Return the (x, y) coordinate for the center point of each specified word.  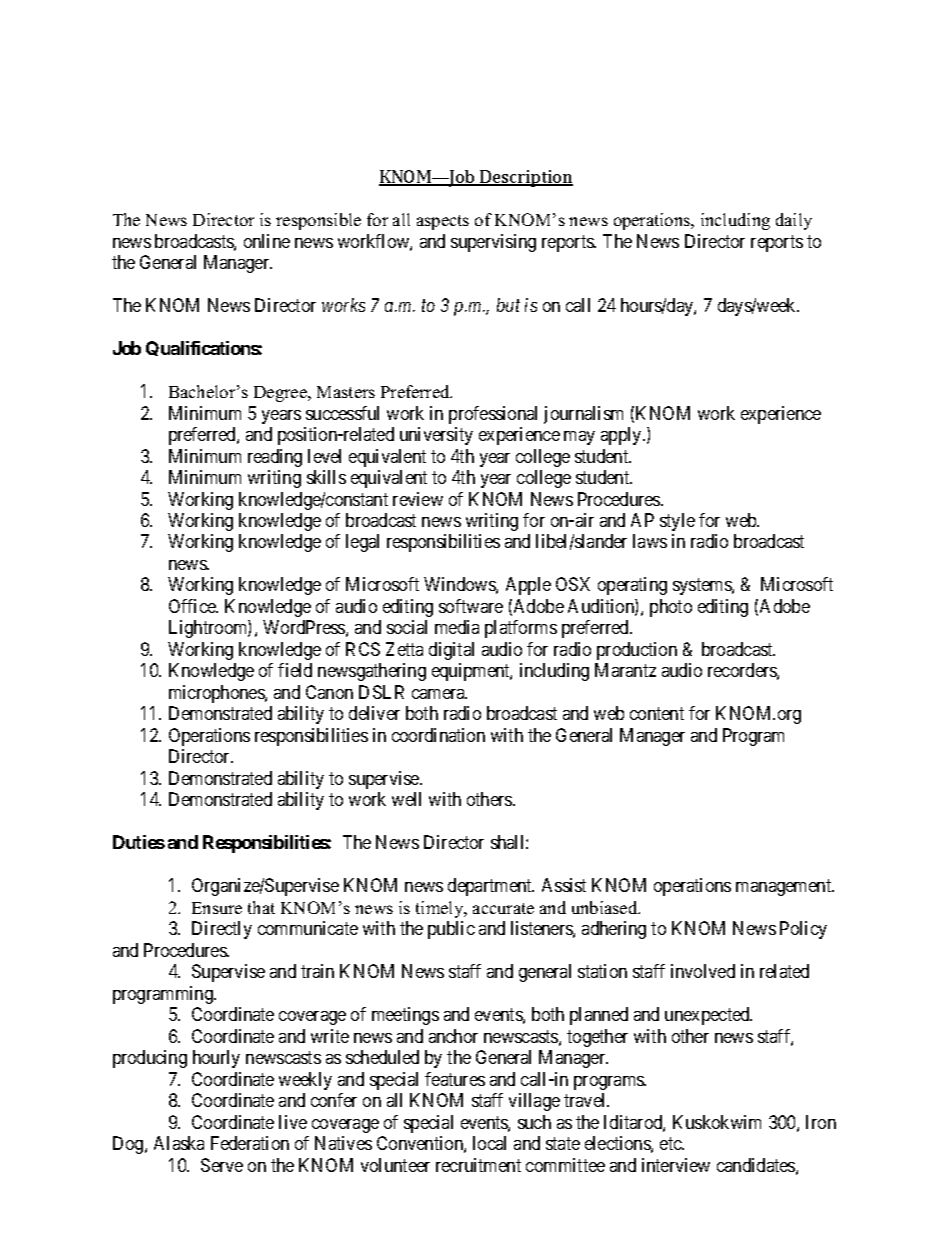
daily (794, 221)
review (418, 499)
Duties (139, 842)
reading (275, 458)
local (489, 1143)
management (785, 887)
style (677, 522)
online (267, 241)
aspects (443, 222)
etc (672, 1143)
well (406, 799)
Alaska (179, 1143)
